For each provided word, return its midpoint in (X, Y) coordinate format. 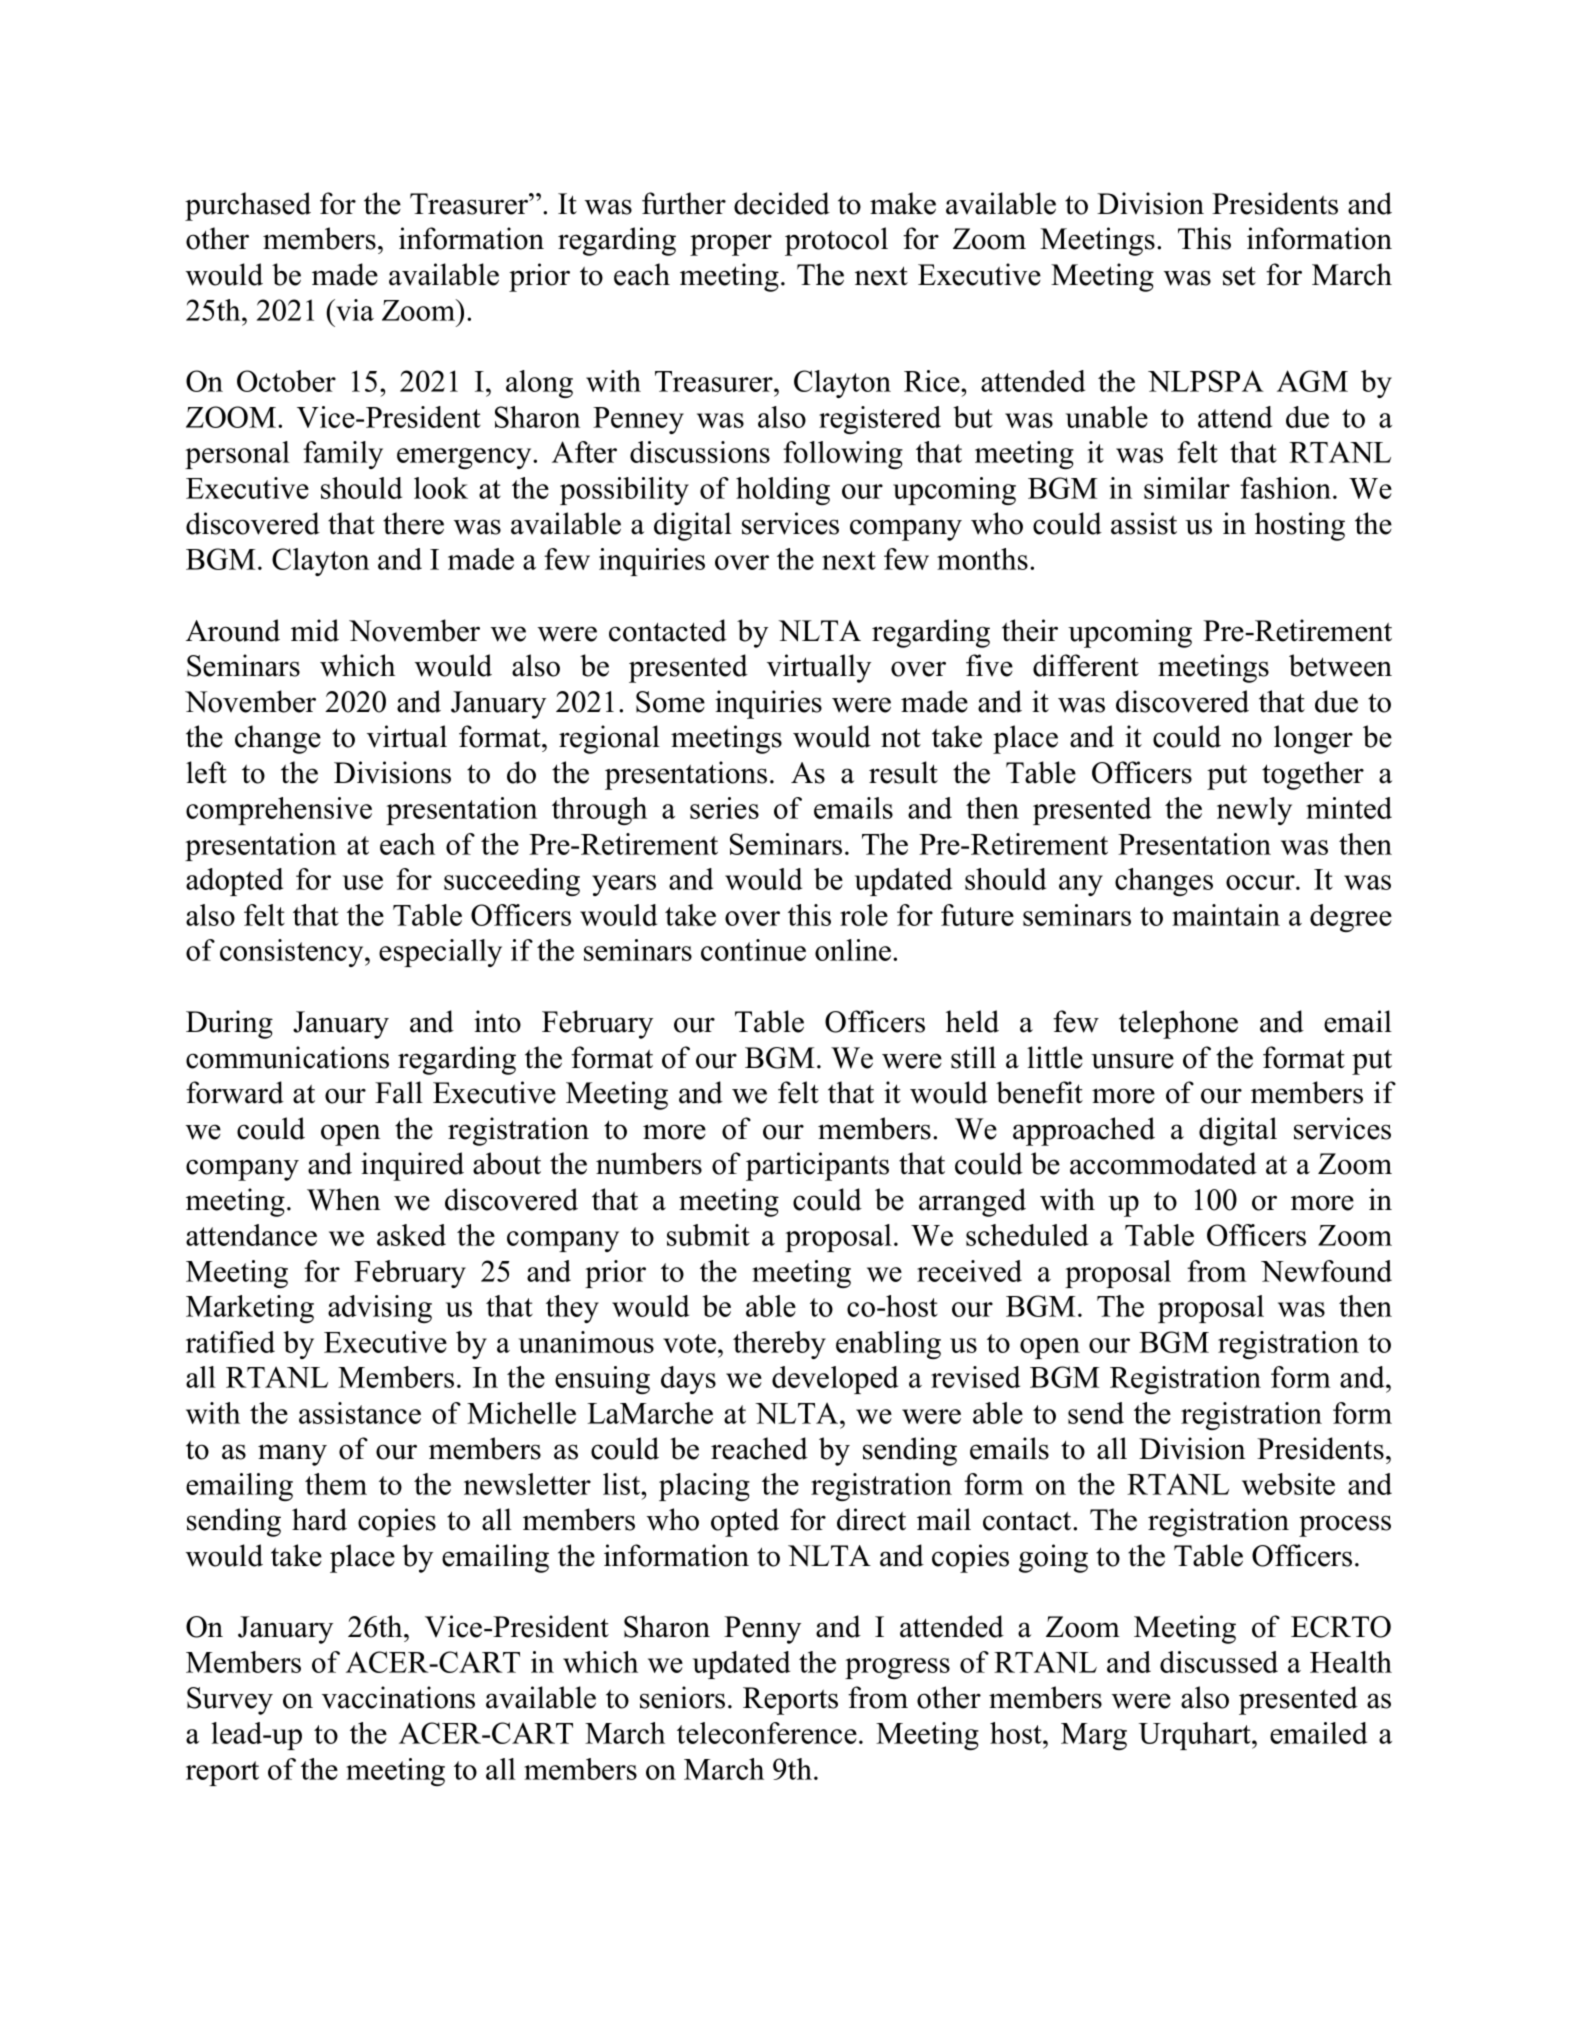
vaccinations (398, 1697)
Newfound (1326, 1271)
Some (670, 702)
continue (753, 950)
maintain (1226, 915)
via (354, 310)
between (1340, 665)
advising (380, 1309)
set (1239, 276)
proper (731, 245)
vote (689, 1343)
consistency (293, 953)
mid (315, 630)
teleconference (767, 1733)
